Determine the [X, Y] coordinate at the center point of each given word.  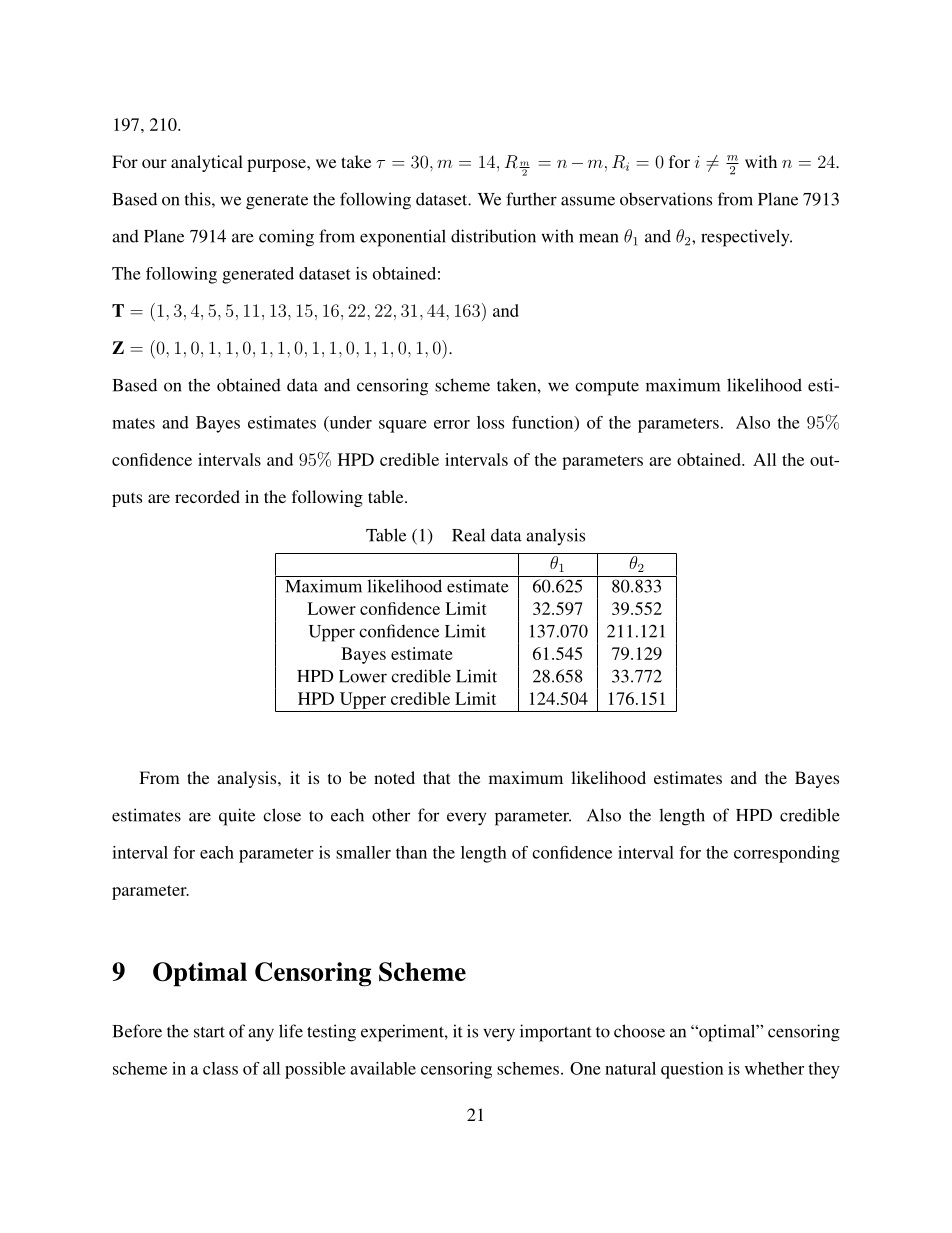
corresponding [787, 854]
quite [237, 817]
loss [490, 422]
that [436, 777]
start [209, 1032]
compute [607, 388]
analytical [207, 163]
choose [639, 1031]
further [531, 199]
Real [468, 535]
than [411, 852]
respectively [746, 238]
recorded [207, 496]
